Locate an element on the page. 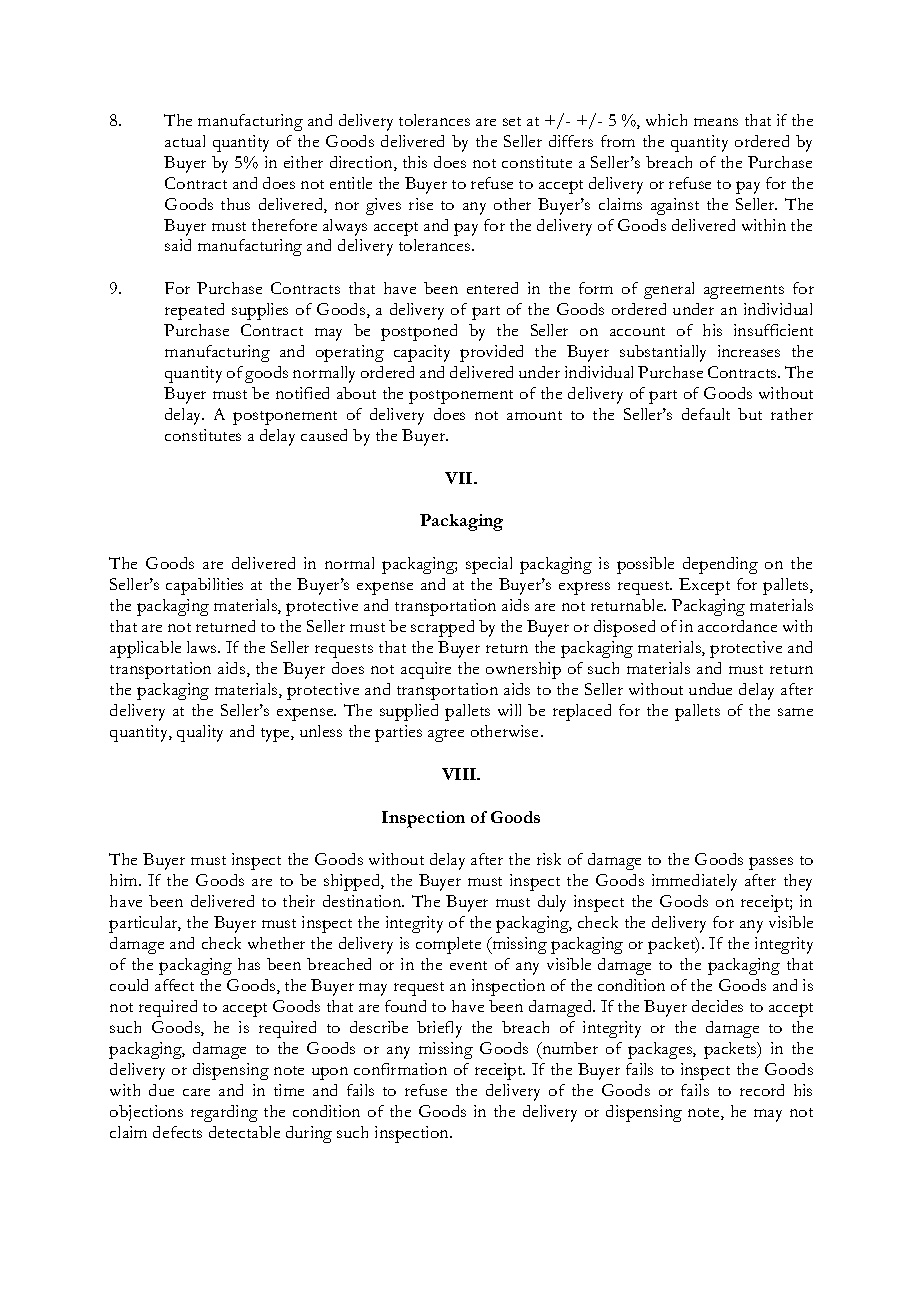 Image resolution: width=924 pixels, height=1308 pixels. record is located at coordinates (762, 1090).
